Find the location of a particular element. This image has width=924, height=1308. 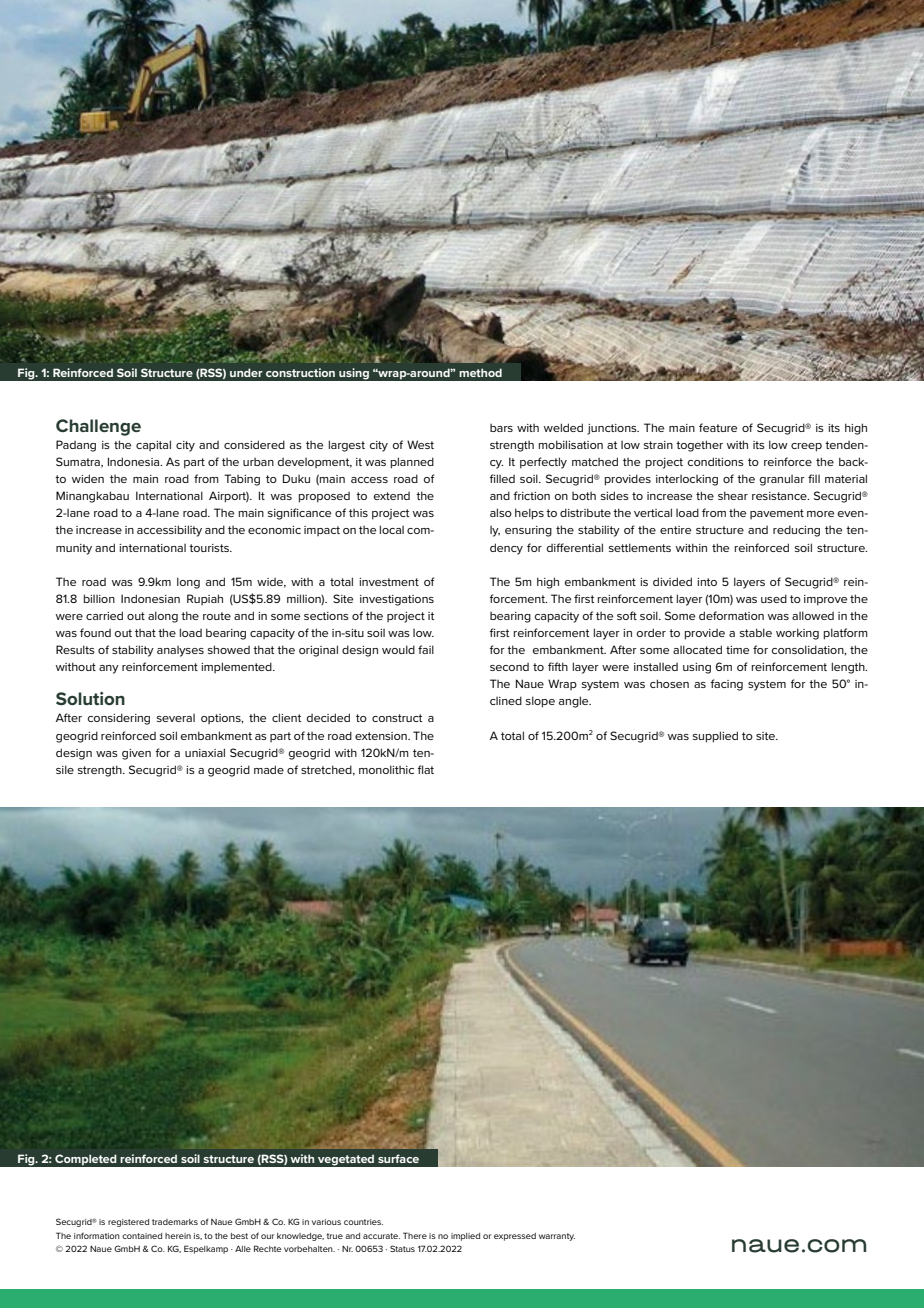

trademarks is located at coordinates (175, 1222).
